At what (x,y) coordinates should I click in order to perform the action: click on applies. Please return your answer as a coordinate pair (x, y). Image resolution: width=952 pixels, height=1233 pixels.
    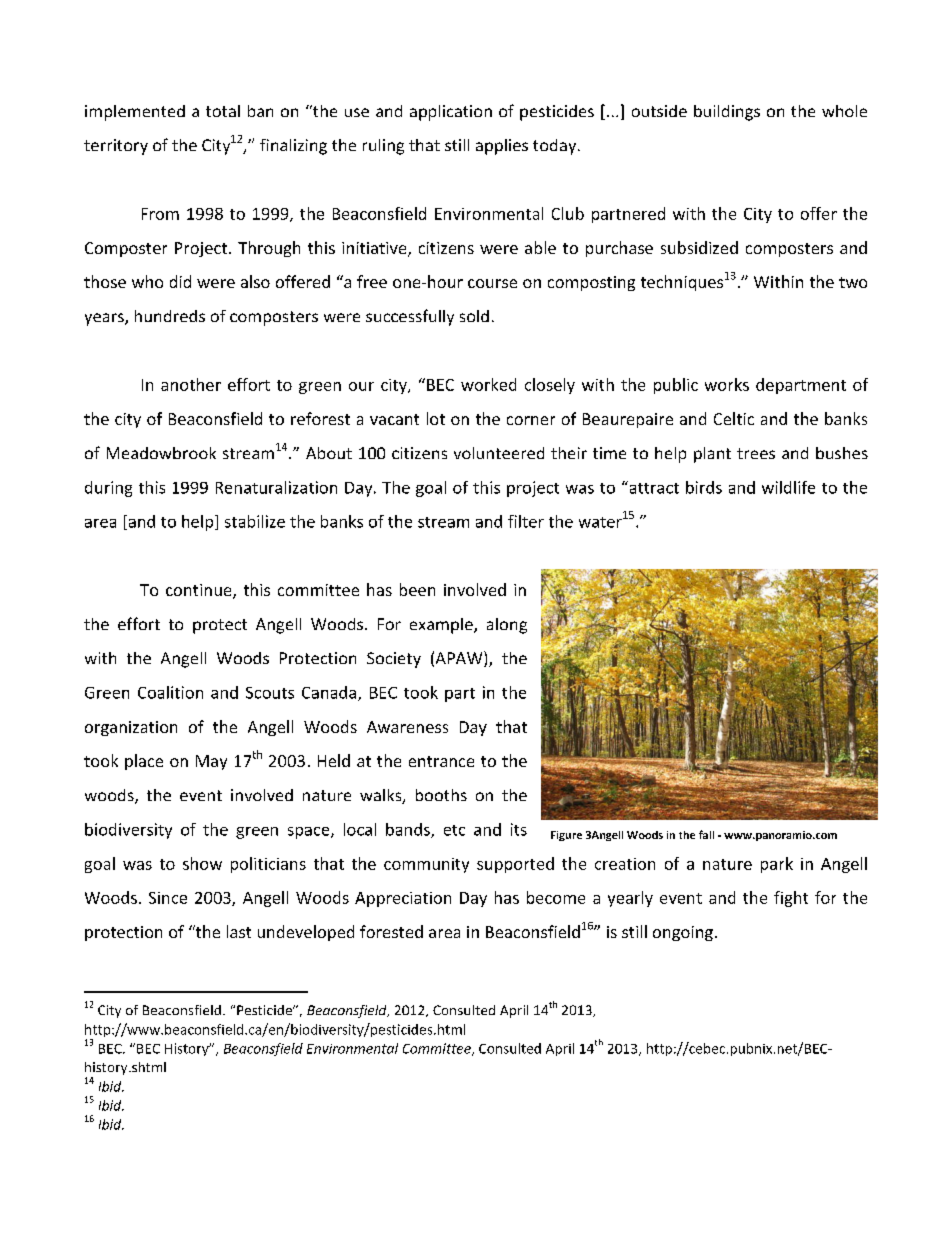
    Looking at the image, I should click on (502, 147).
